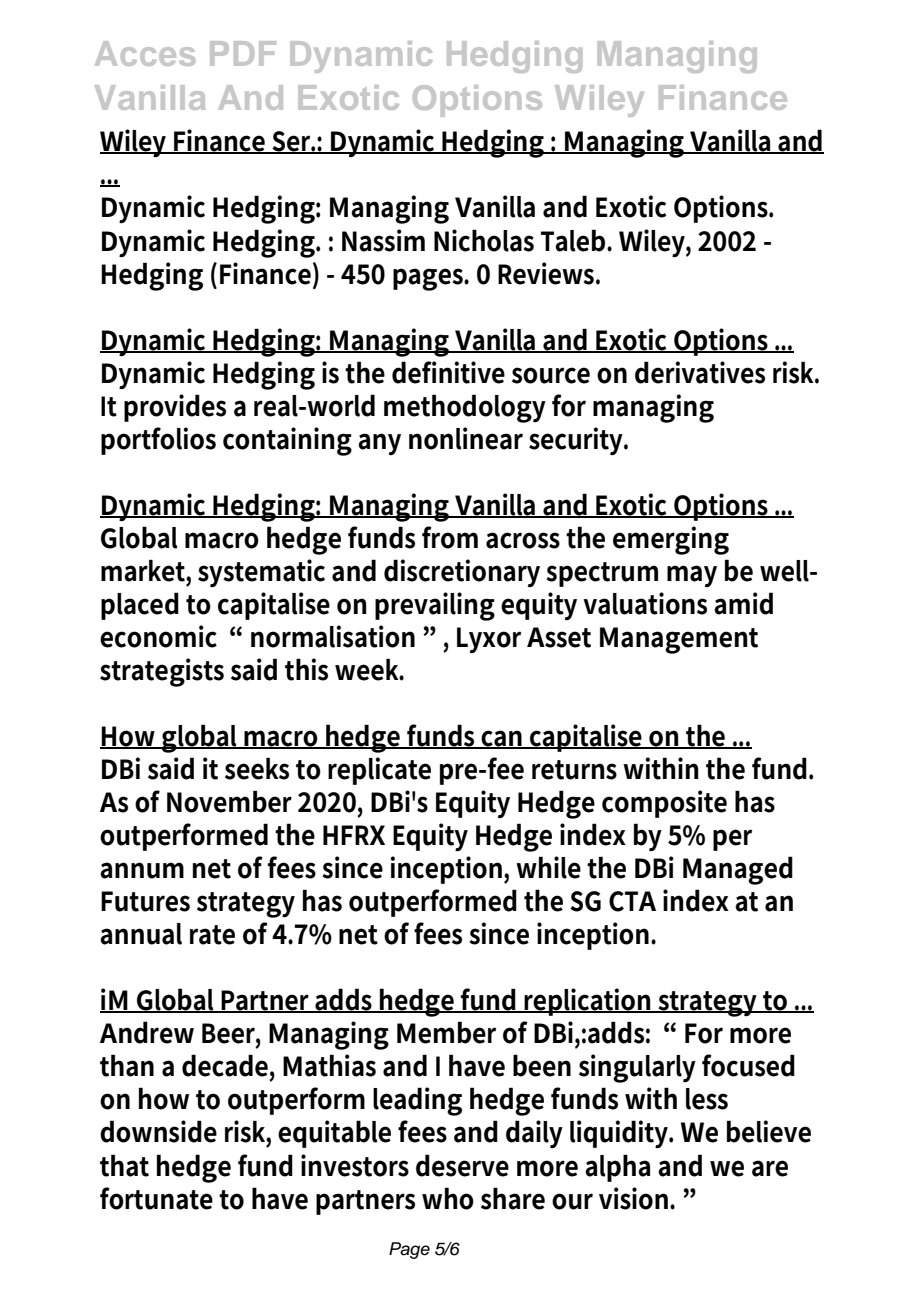 This image has width=924, height=1311. Describe the element at coordinates (551, 375) in the image. I see `source` at that location.
